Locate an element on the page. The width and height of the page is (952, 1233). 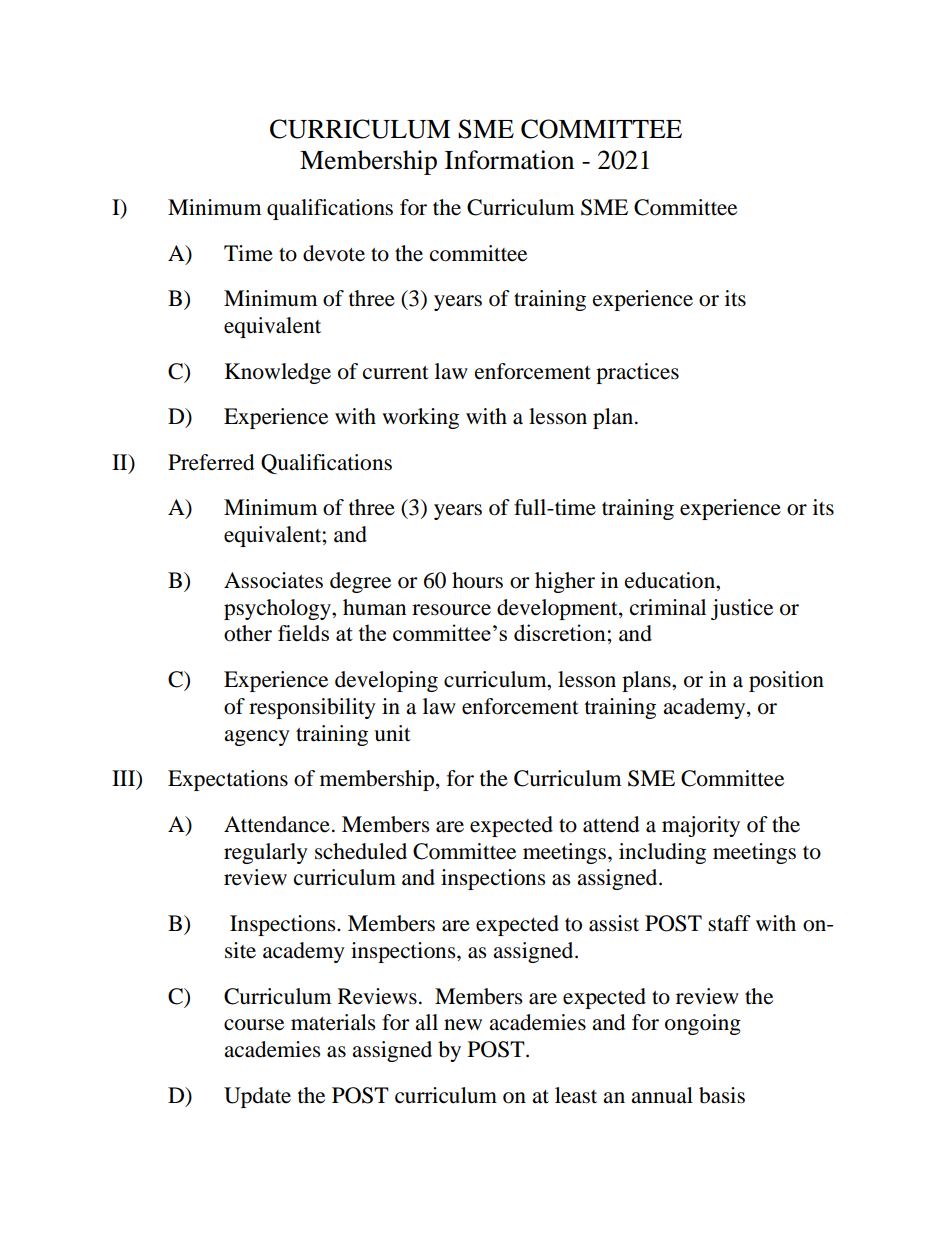
unit is located at coordinates (392, 733).
